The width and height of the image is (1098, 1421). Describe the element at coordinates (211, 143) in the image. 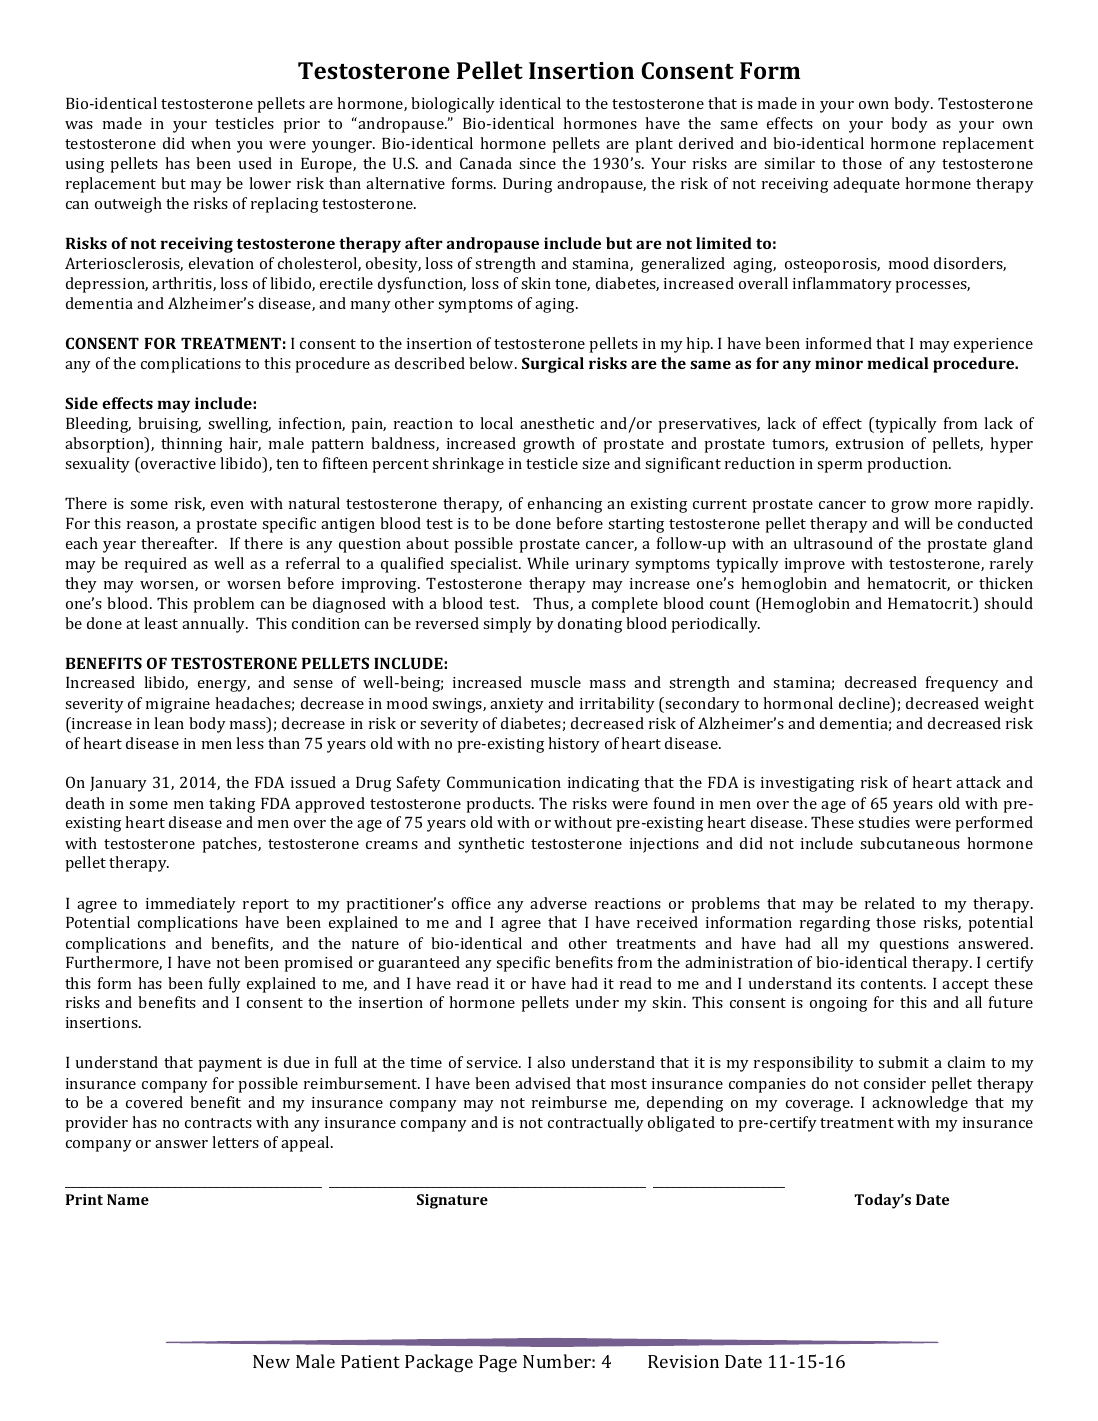

I see `when` at that location.
